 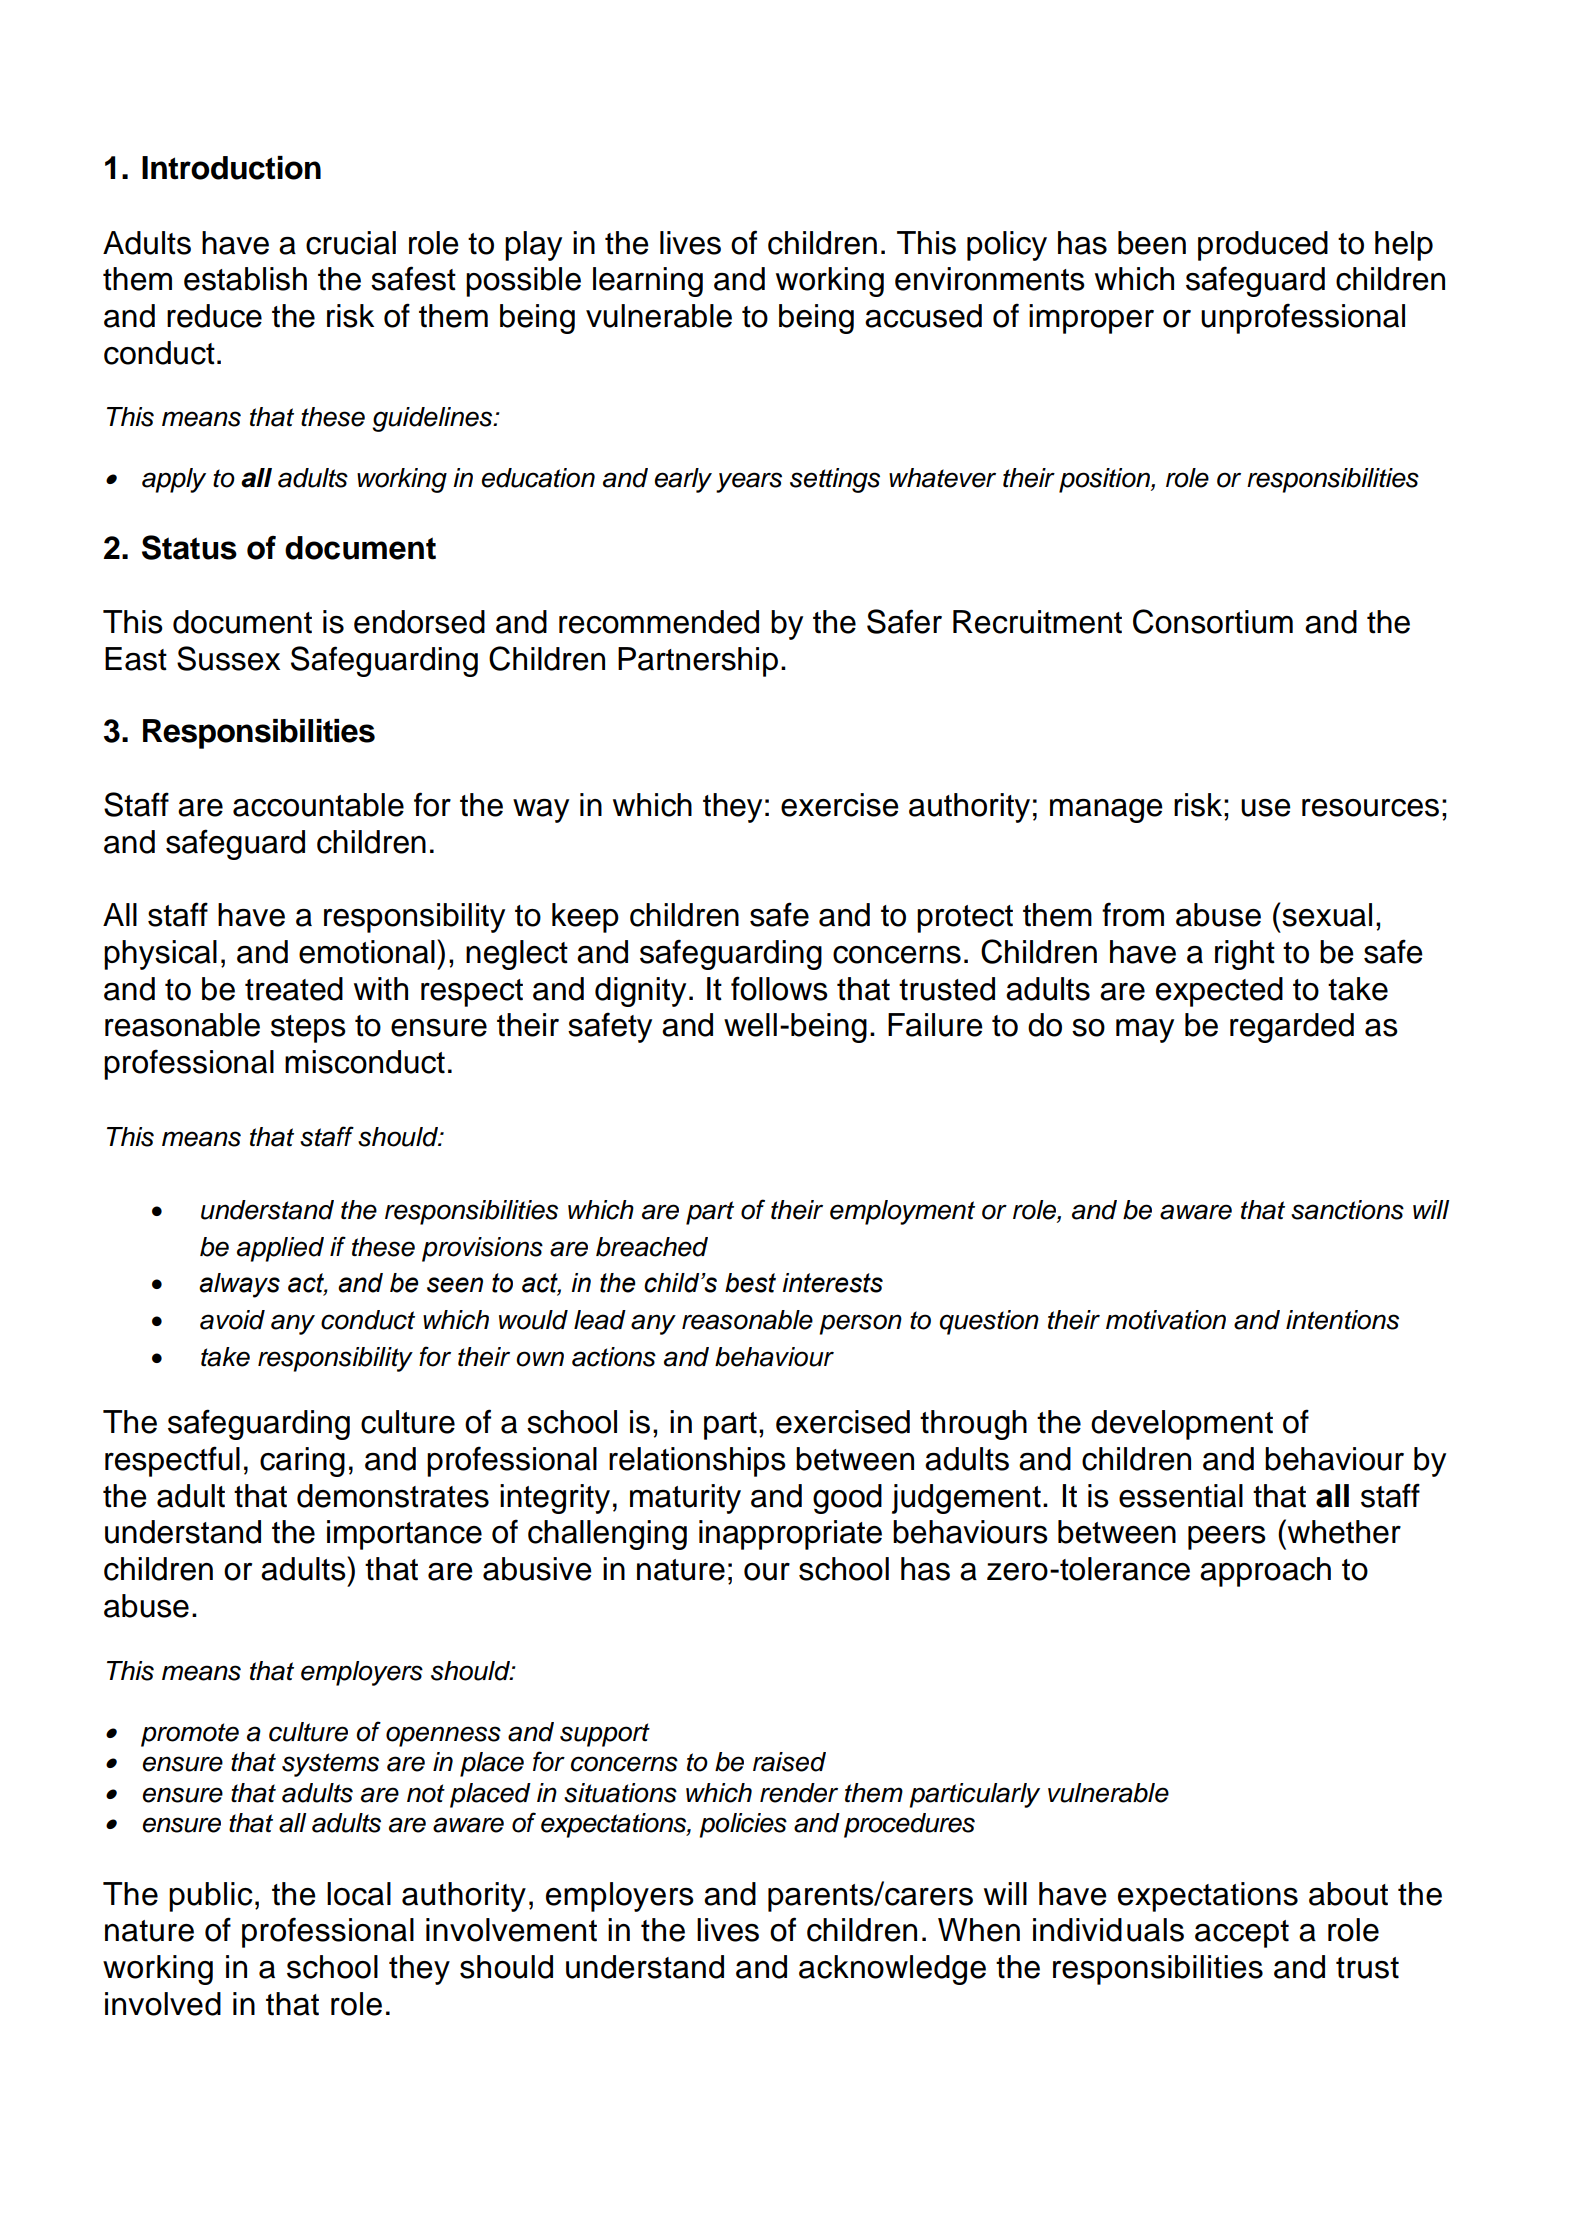 What do you see at coordinates (1263, 246) in the page?
I see `produced` at bounding box center [1263, 246].
